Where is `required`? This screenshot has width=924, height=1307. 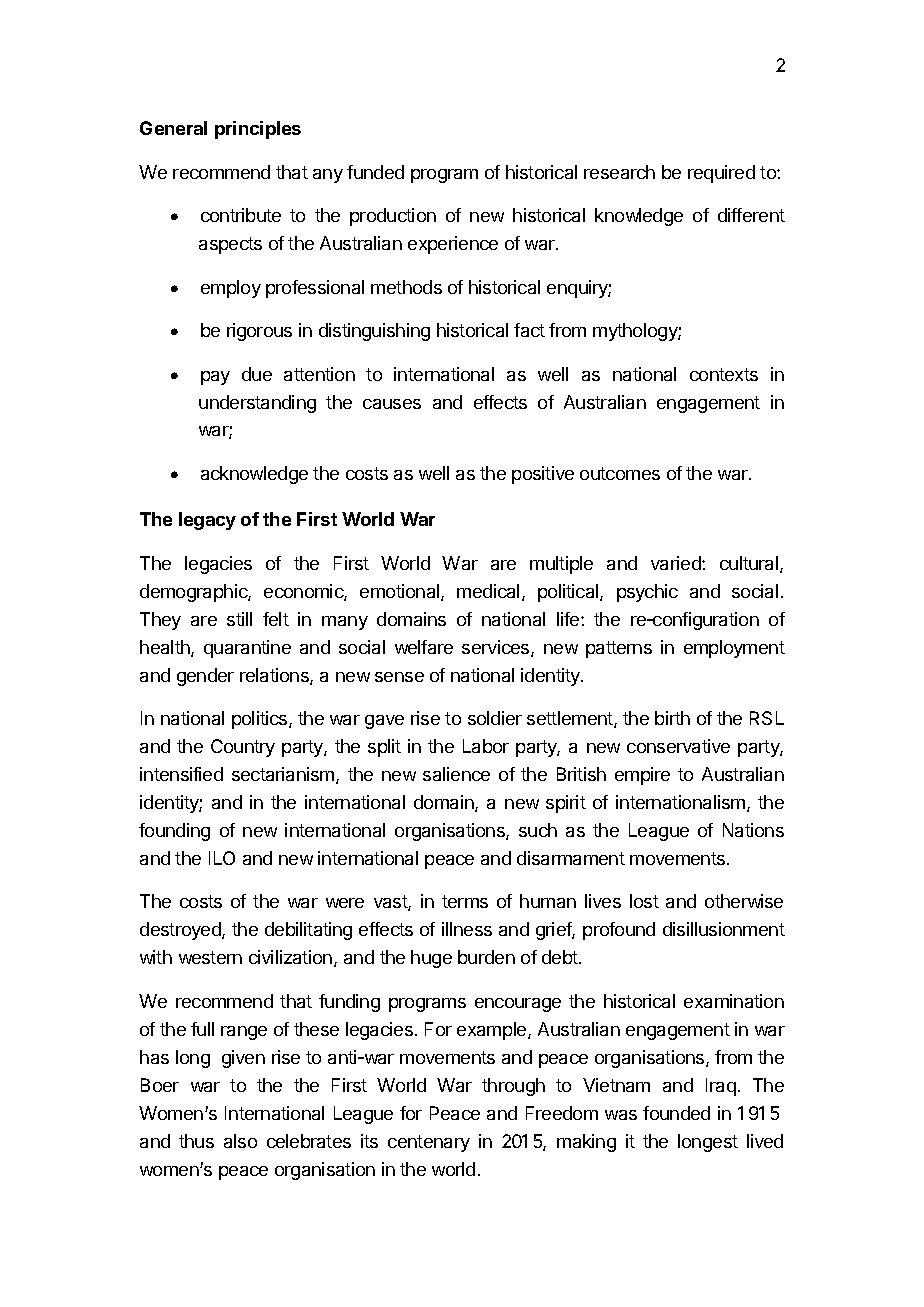
required is located at coordinates (721, 174).
